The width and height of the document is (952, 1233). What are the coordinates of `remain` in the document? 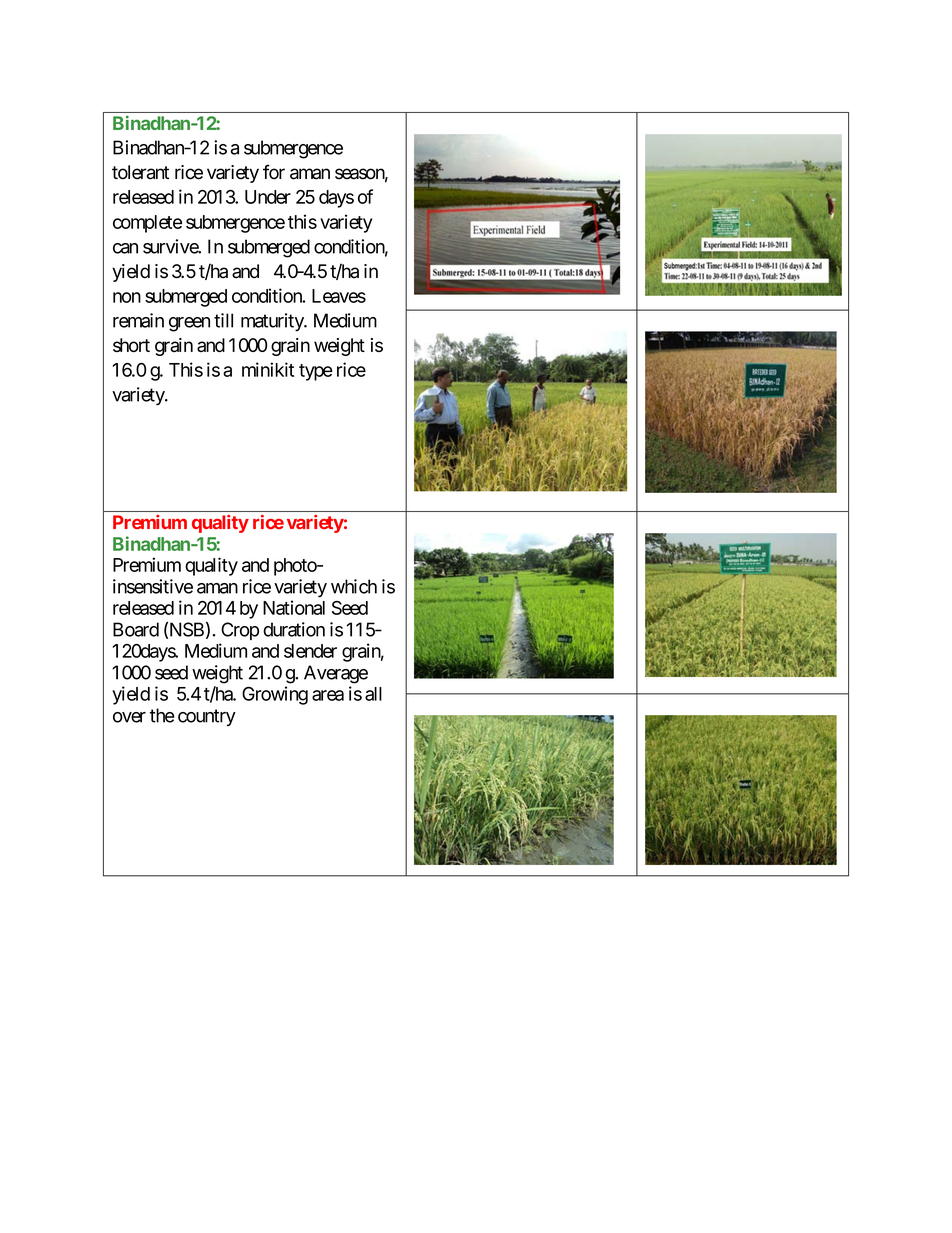 It's located at (138, 320).
